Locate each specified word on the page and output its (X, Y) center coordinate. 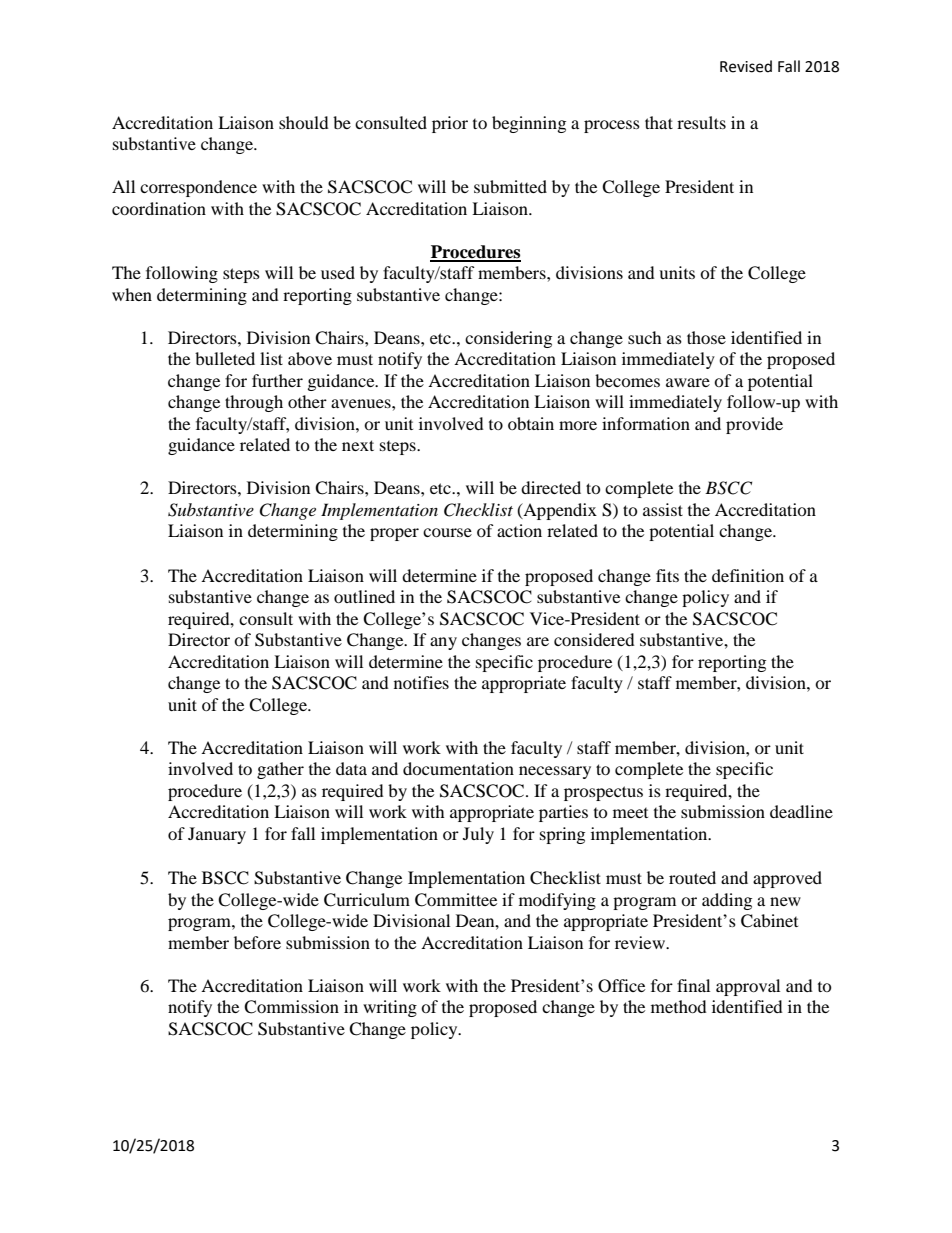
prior (450, 124)
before (257, 942)
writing (390, 1008)
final (693, 985)
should (304, 122)
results (701, 122)
